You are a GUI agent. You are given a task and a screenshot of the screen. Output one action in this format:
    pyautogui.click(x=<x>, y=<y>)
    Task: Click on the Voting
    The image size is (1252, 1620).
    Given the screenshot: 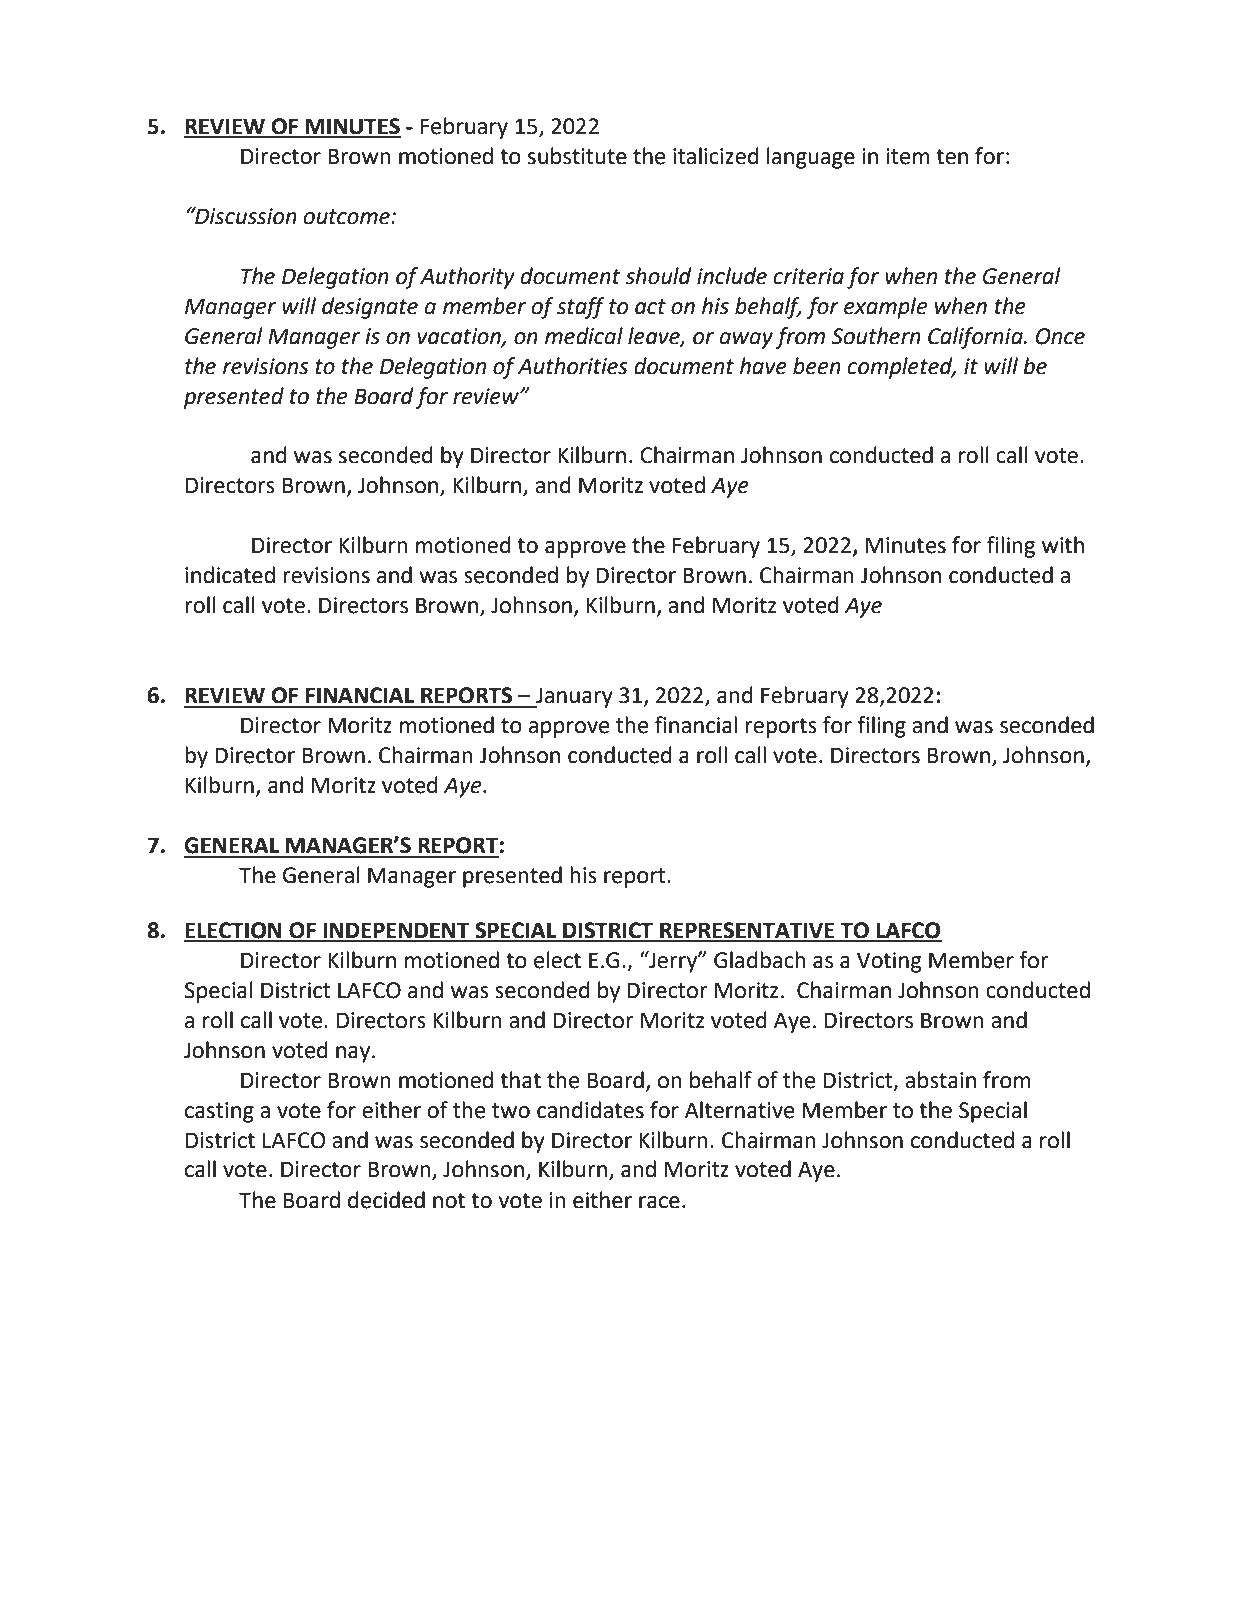 What is the action you would take?
    pyautogui.click(x=889, y=962)
